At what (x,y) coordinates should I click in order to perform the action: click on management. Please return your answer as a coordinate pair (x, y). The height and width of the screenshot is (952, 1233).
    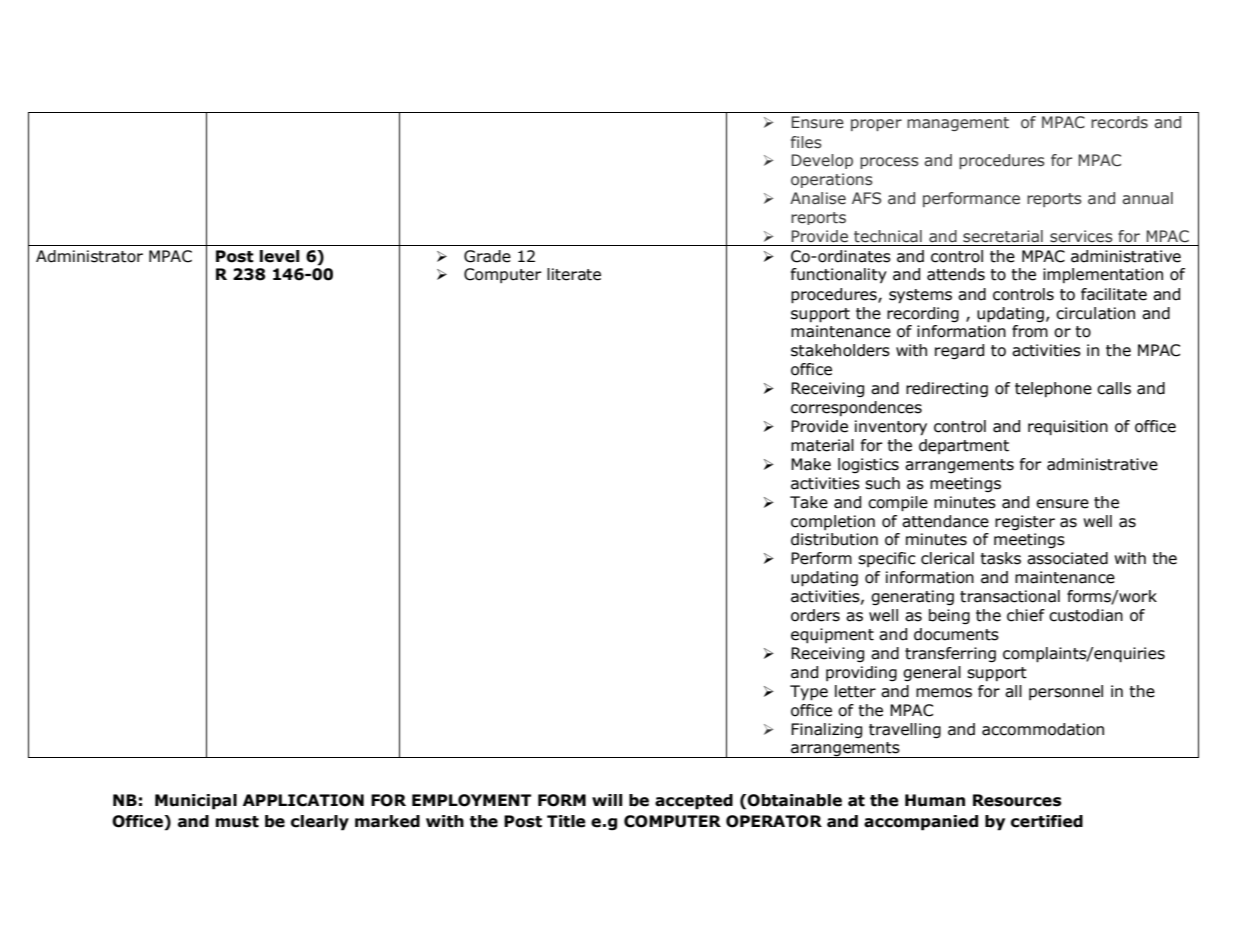
    Looking at the image, I should click on (958, 124).
